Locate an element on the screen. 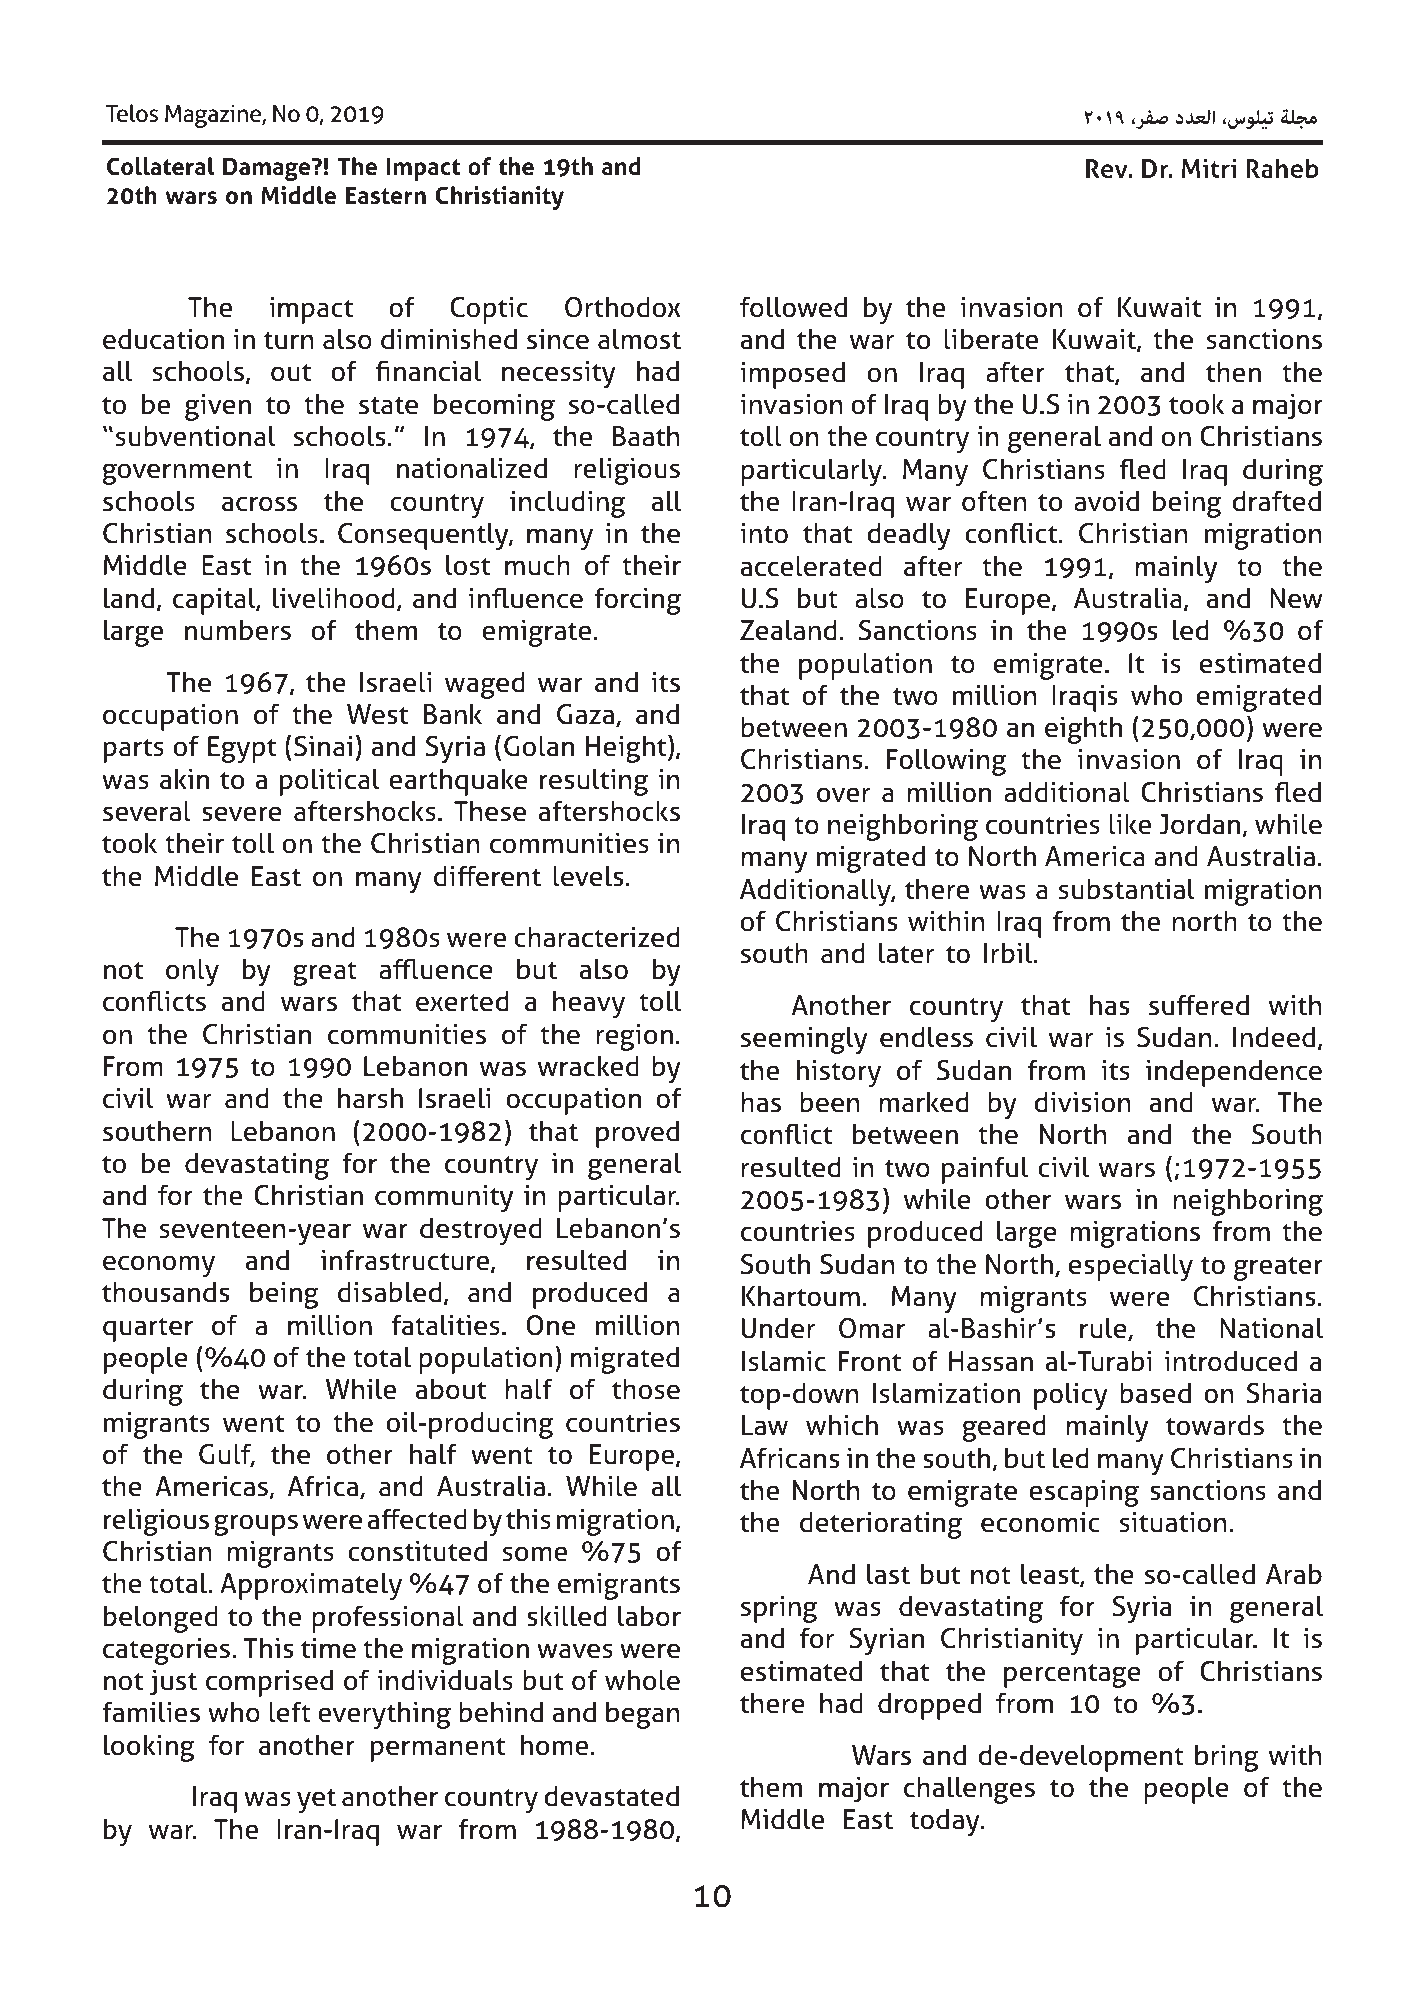 This screenshot has height=2016, width=1425. economy is located at coordinates (159, 1266).
